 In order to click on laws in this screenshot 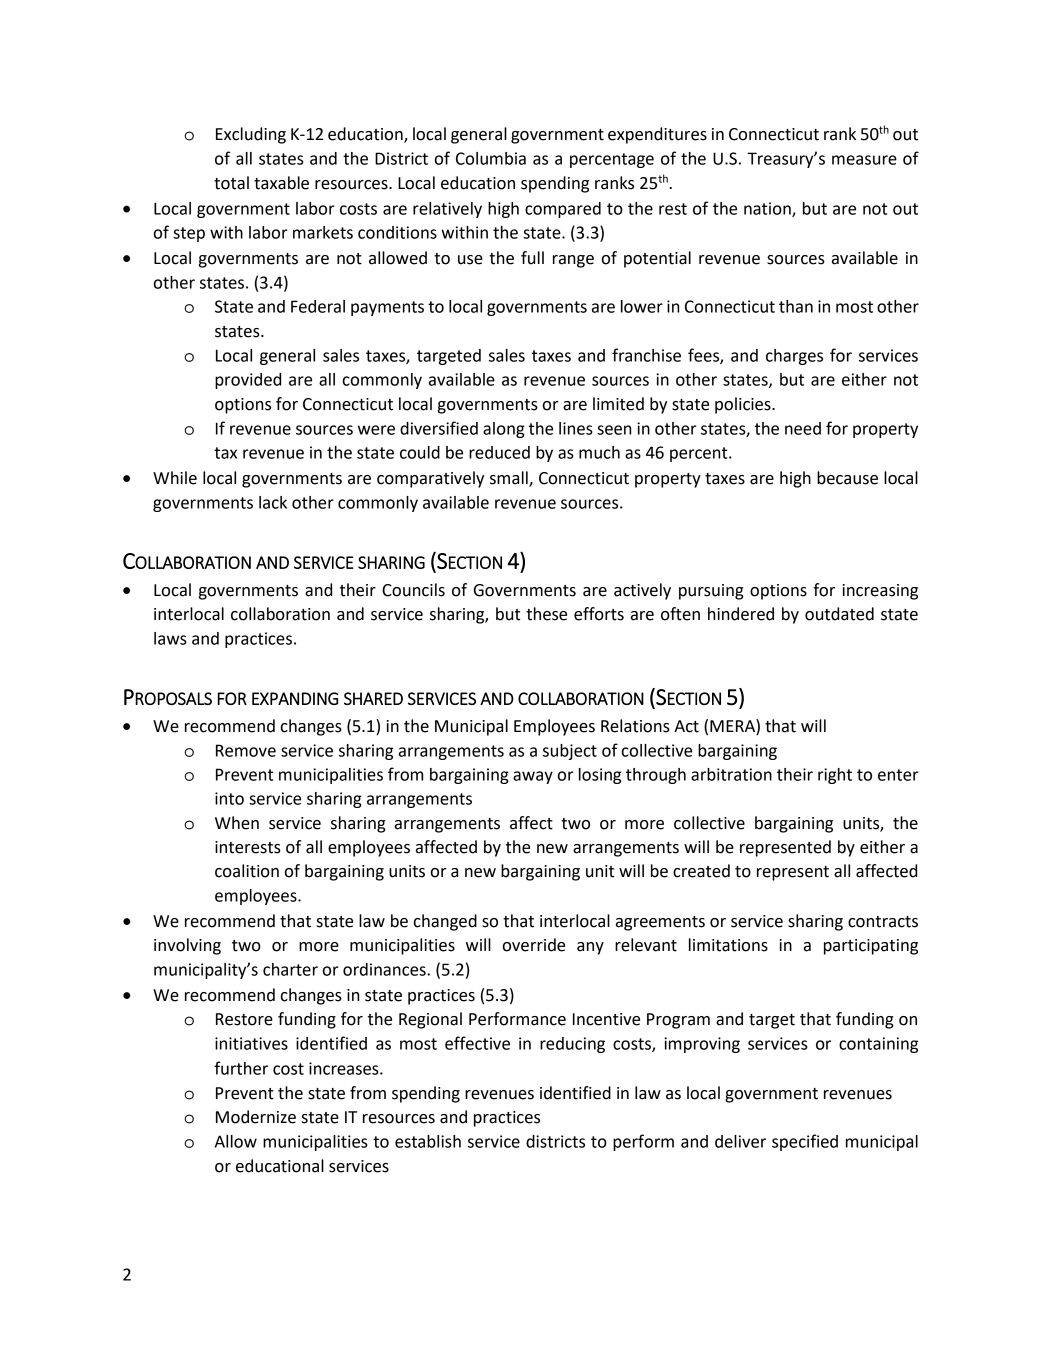, I will do `click(170, 638)`.
